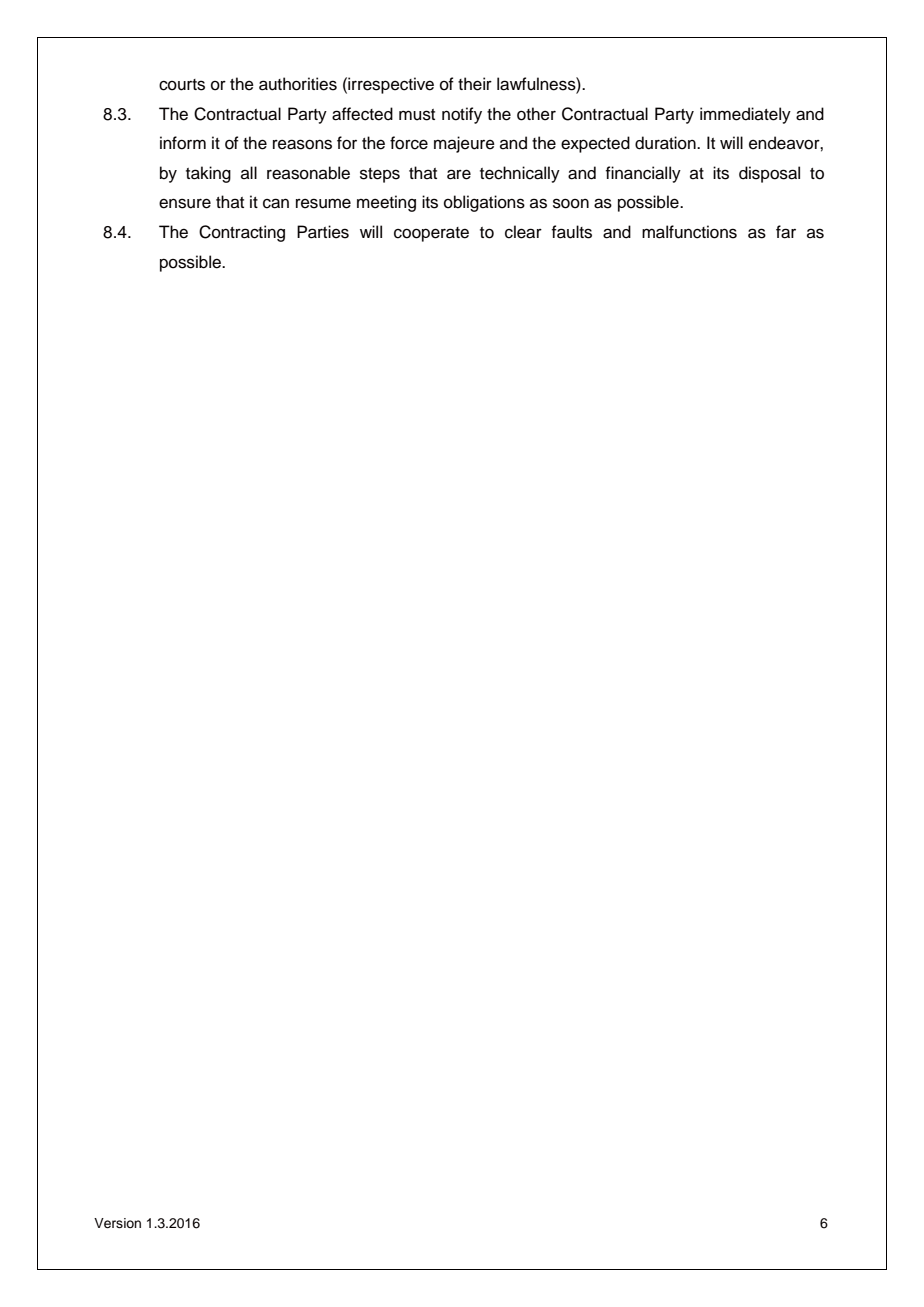 This page has width=924, height=1307. Describe the element at coordinates (571, 203) in the page. I see `soon` at that location.
